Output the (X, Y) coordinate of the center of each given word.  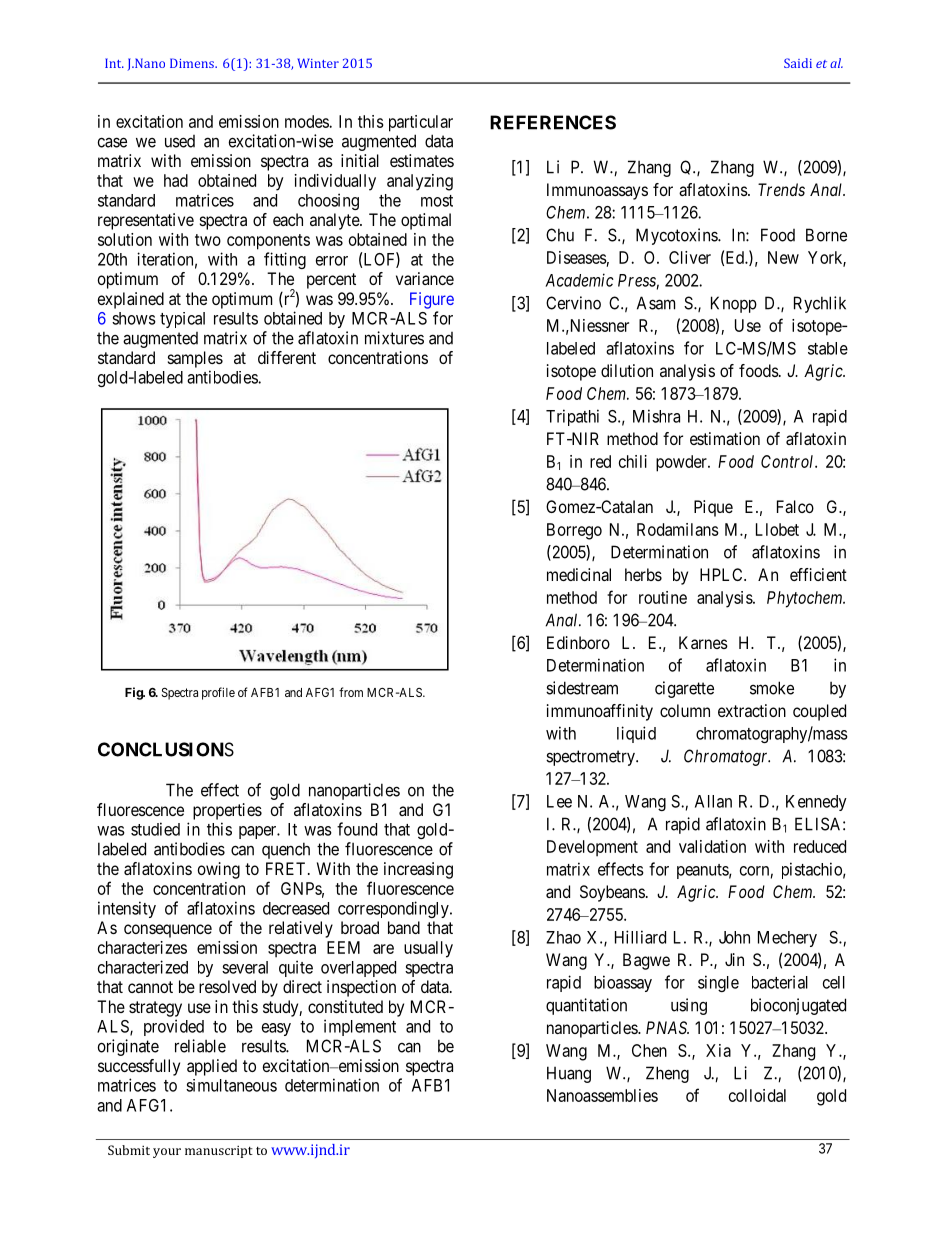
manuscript (219, 1151)
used (180, 141)
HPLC (722, 574)
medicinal (579, 574)
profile (218, 693)
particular (421, 123)
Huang (569, 1074)
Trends (781, 189)
